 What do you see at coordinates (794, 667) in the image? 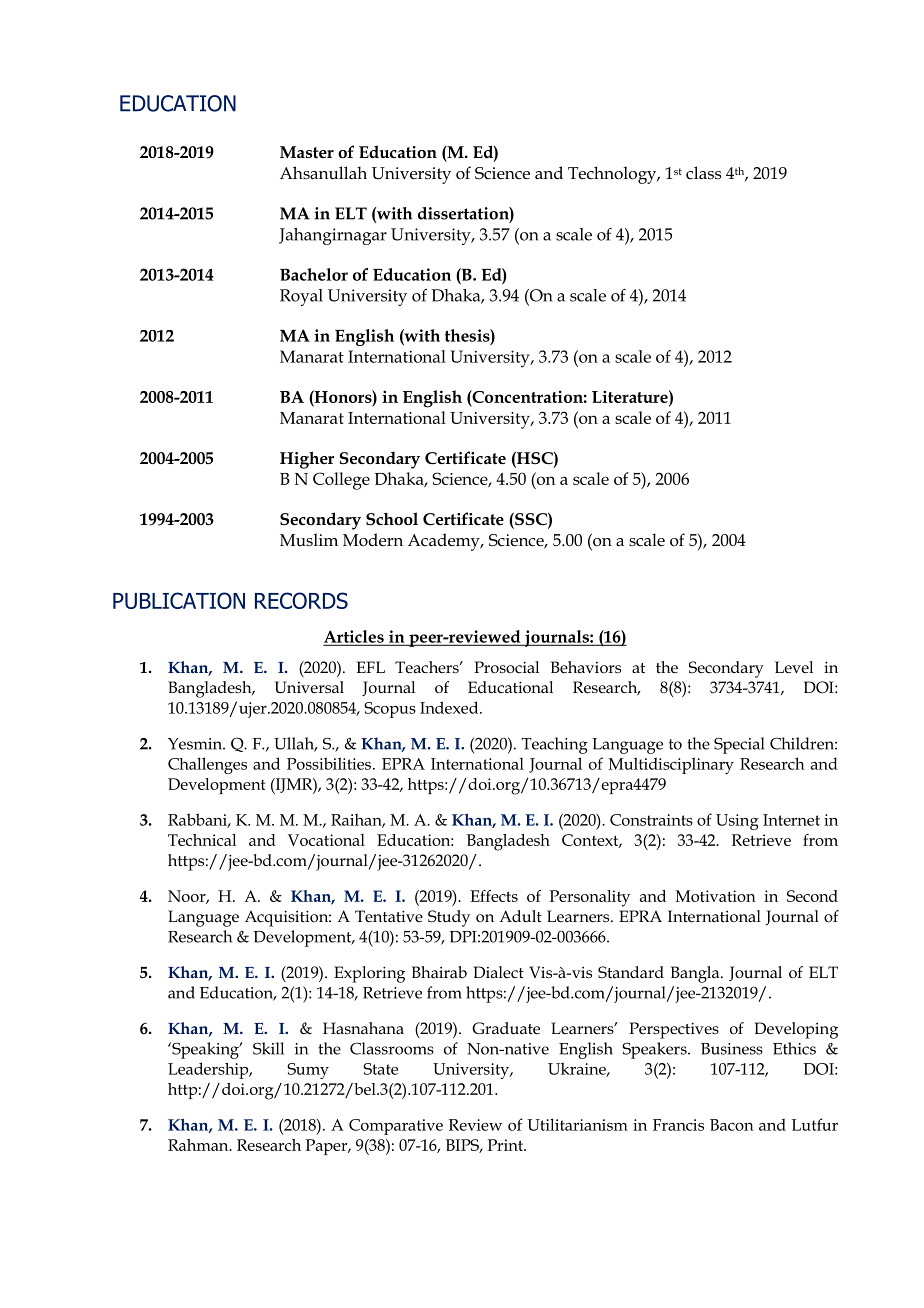
I see `Level` at bounding box center [794, 667].
